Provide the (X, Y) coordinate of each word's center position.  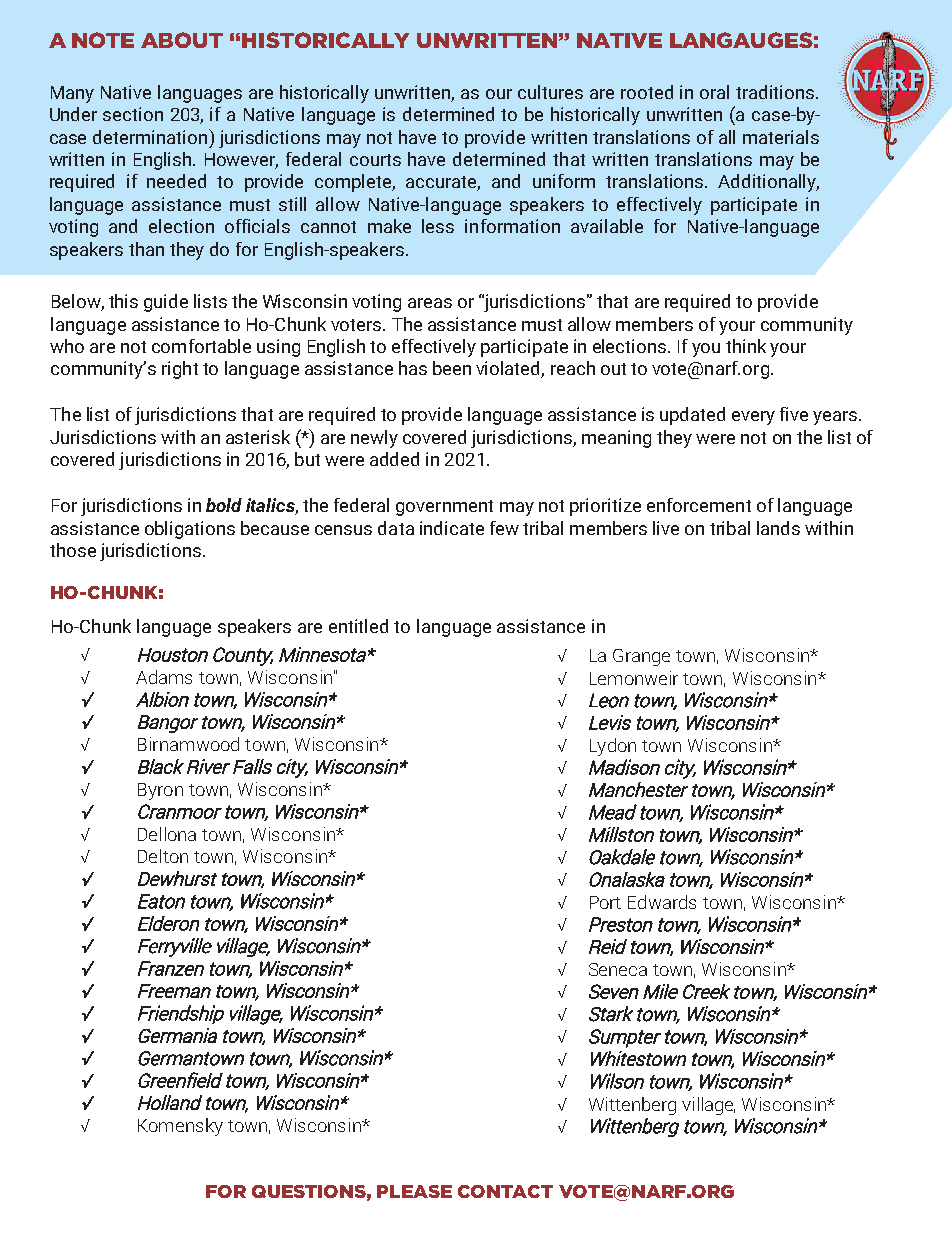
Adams (164, 677)
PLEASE (414, 1191)
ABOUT (182, 40)
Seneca (618, 969)
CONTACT (505, 1191)
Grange (641, 657)
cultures (550, 92)
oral (714, 92)
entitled (358, 626)
